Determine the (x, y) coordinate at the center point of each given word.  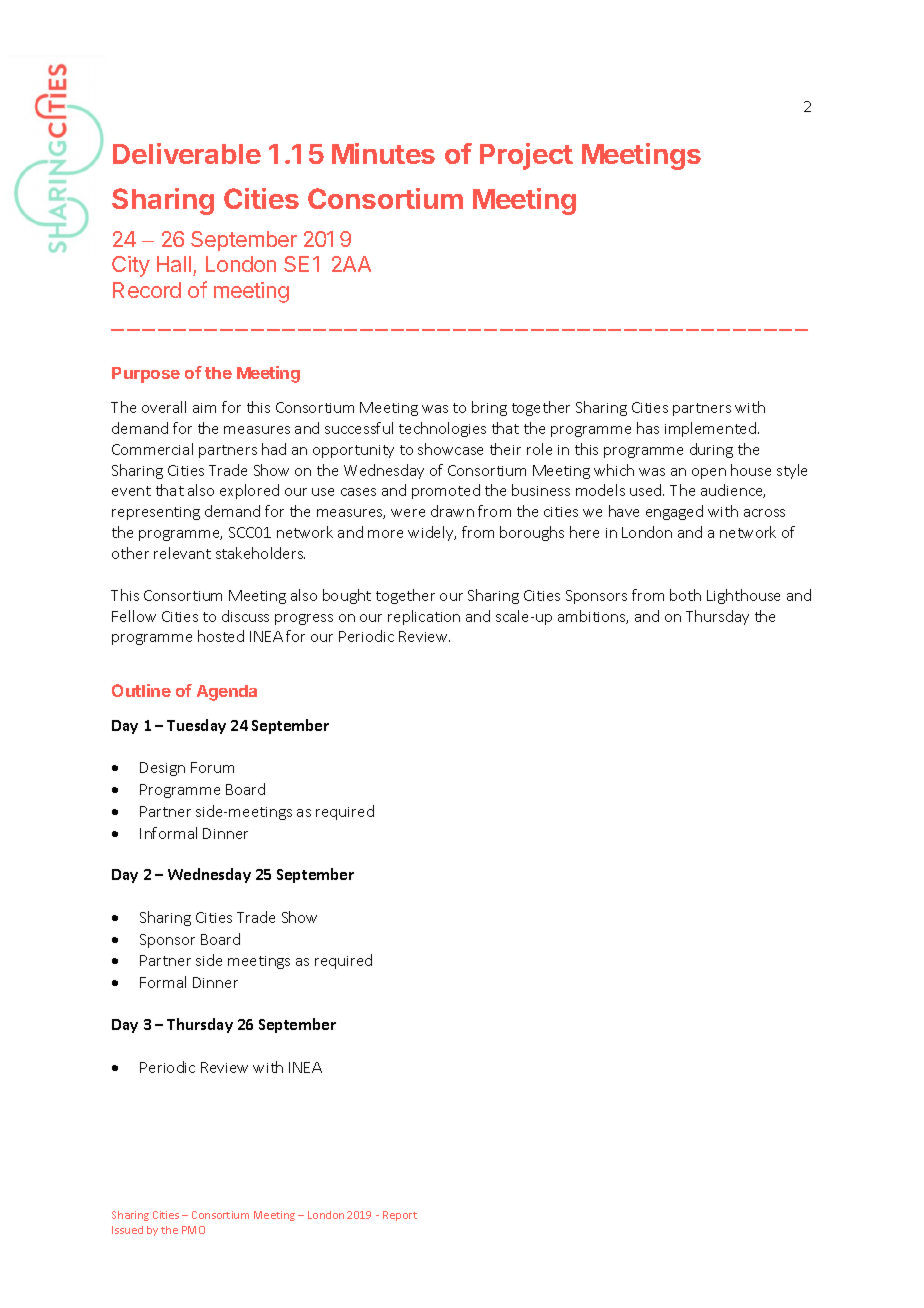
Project (526, 156)
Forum (212, 767)
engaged (674, 512)
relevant (182, 553)
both (685, 595)
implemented (712, 429)
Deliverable (187, 153)
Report (400, 1216)
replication (424, 617)
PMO (193, 1230)
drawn (452, 511)
